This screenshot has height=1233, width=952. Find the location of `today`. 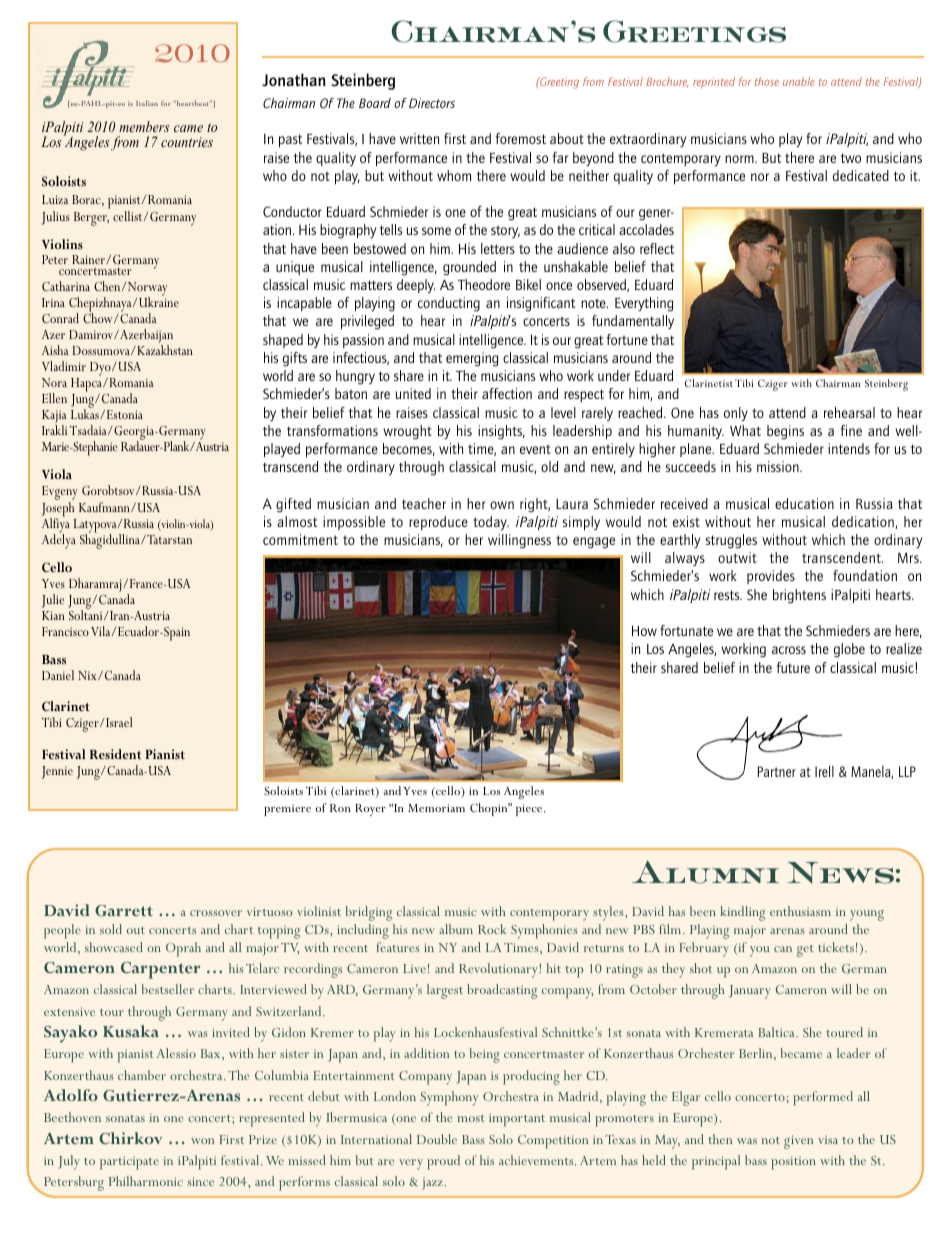

today is located at coordinates (491, 523).
